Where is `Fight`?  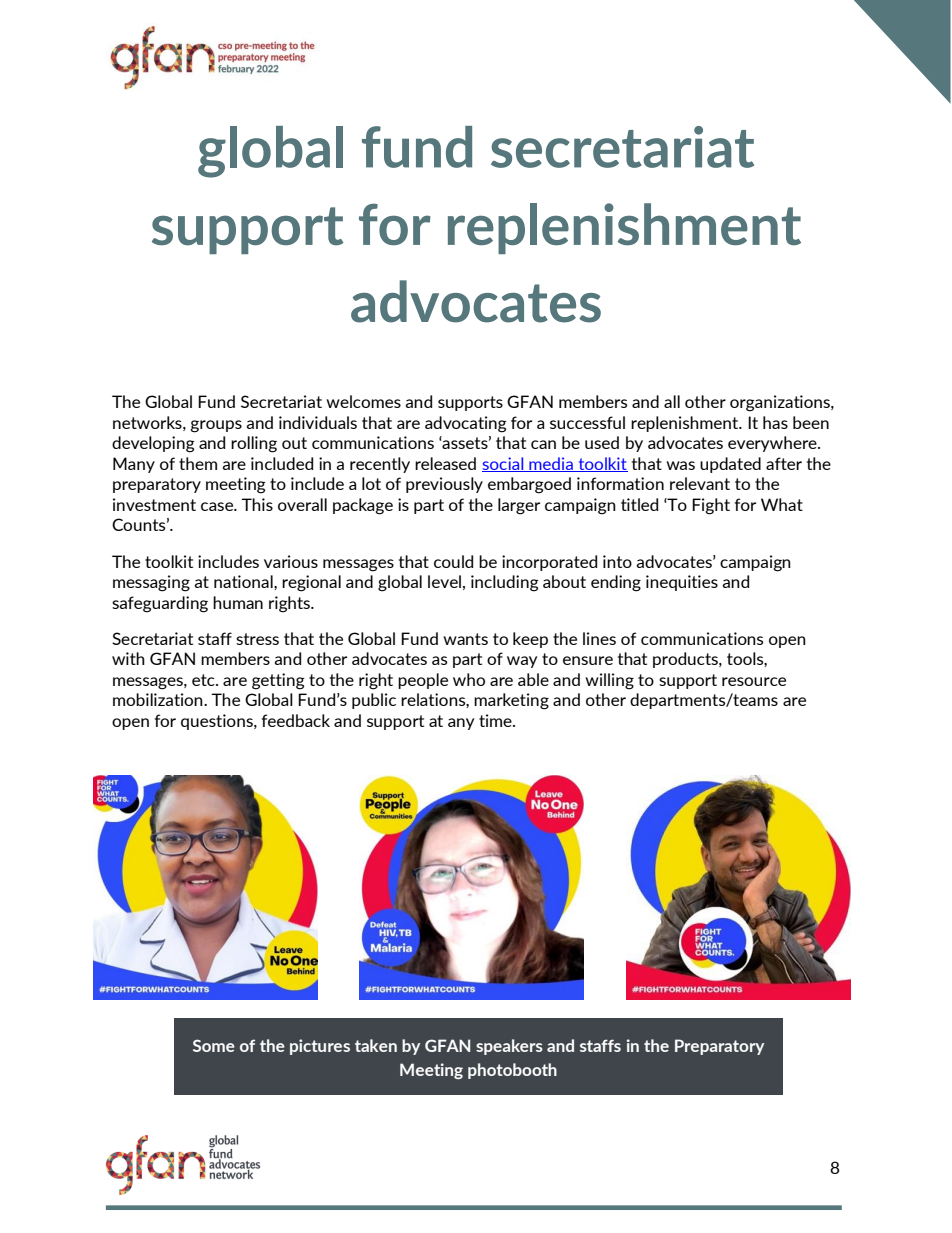 Fight is located at coordinates (711, 506).
